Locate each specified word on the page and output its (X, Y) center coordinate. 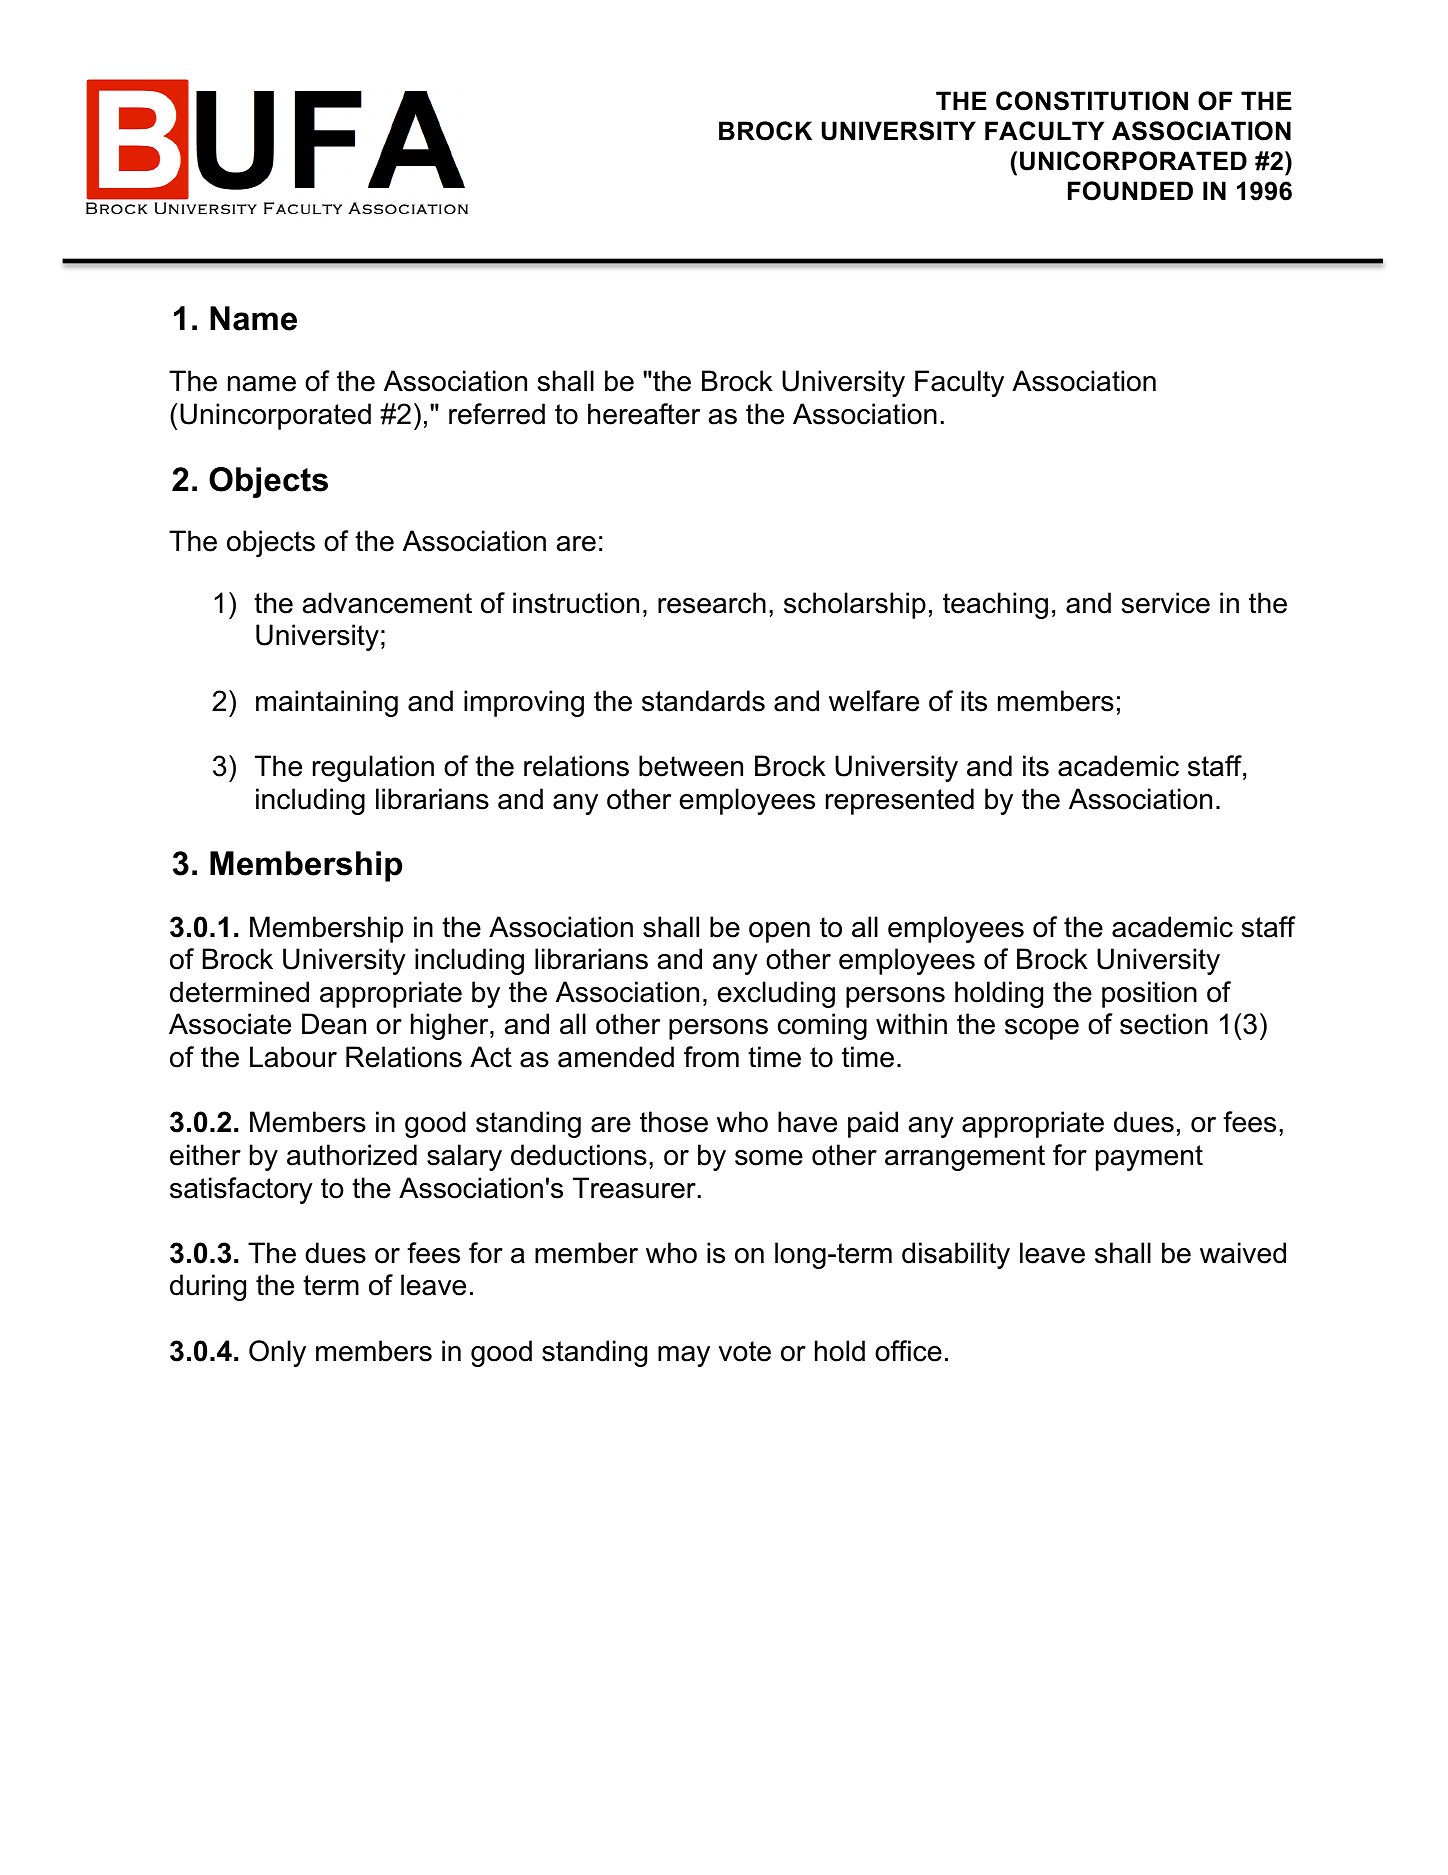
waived (1243, 1253)
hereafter (644, 414)
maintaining (327, 703)
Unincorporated (275, 416)
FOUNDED (1130, 191)
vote (745, 1351)
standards (703, 701)
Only (277, 1353)
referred (497, 414)
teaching (995, 605)
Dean (334, 1024)
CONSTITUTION (1092, 101)
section (1164, 1024)
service (1166, 603)
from (711, 1057)
